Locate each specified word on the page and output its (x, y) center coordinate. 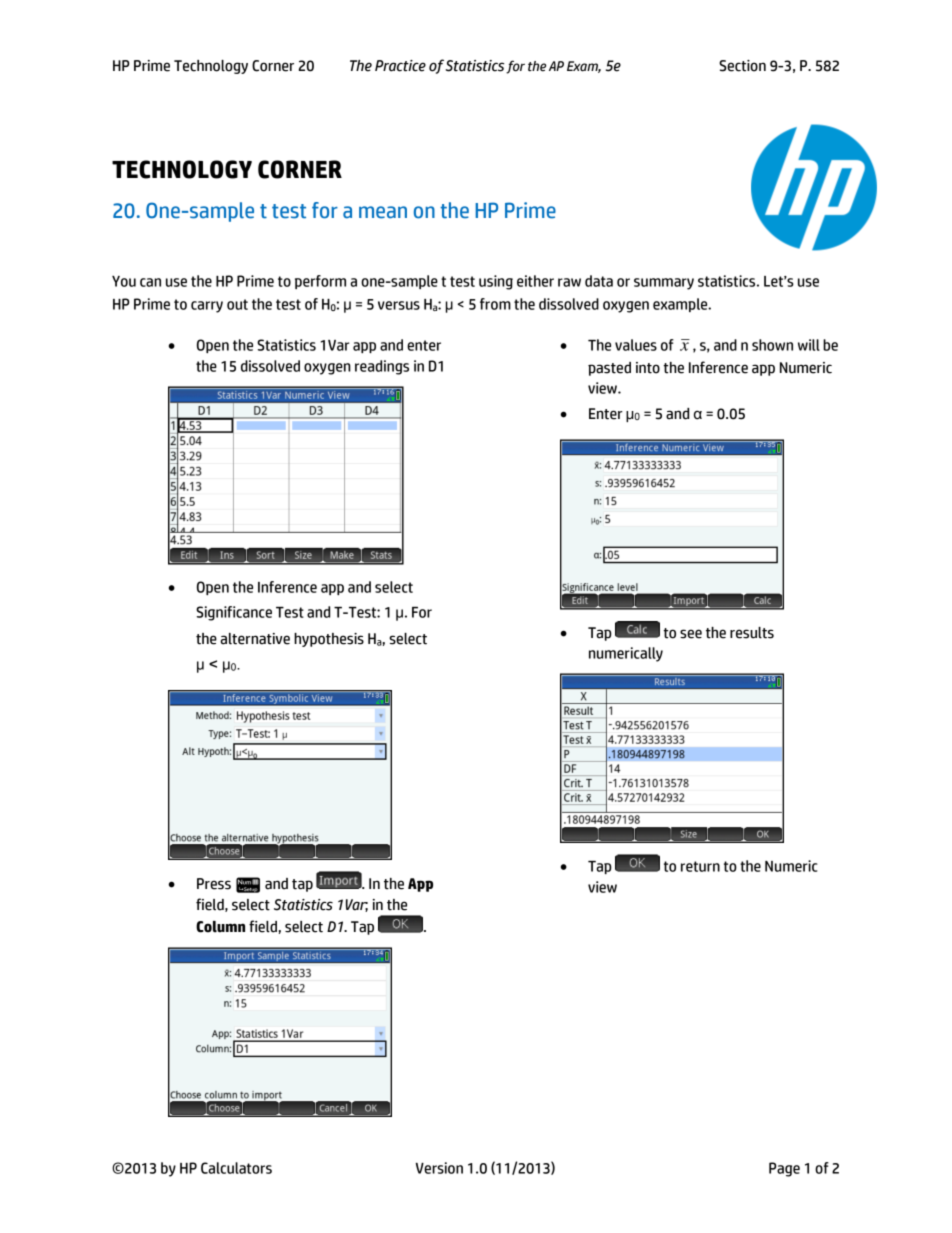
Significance (234, 613)
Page (784, 1169)
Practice (400, 66)
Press (214, 884)
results (752, 633)
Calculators (236, 1168)
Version (439, 1168)
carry (207, 307)
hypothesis (329, 640)
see (691, 634)
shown (772, 345)
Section (742, 66)
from (495, 304)
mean (383, 212)
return (700, 866)
